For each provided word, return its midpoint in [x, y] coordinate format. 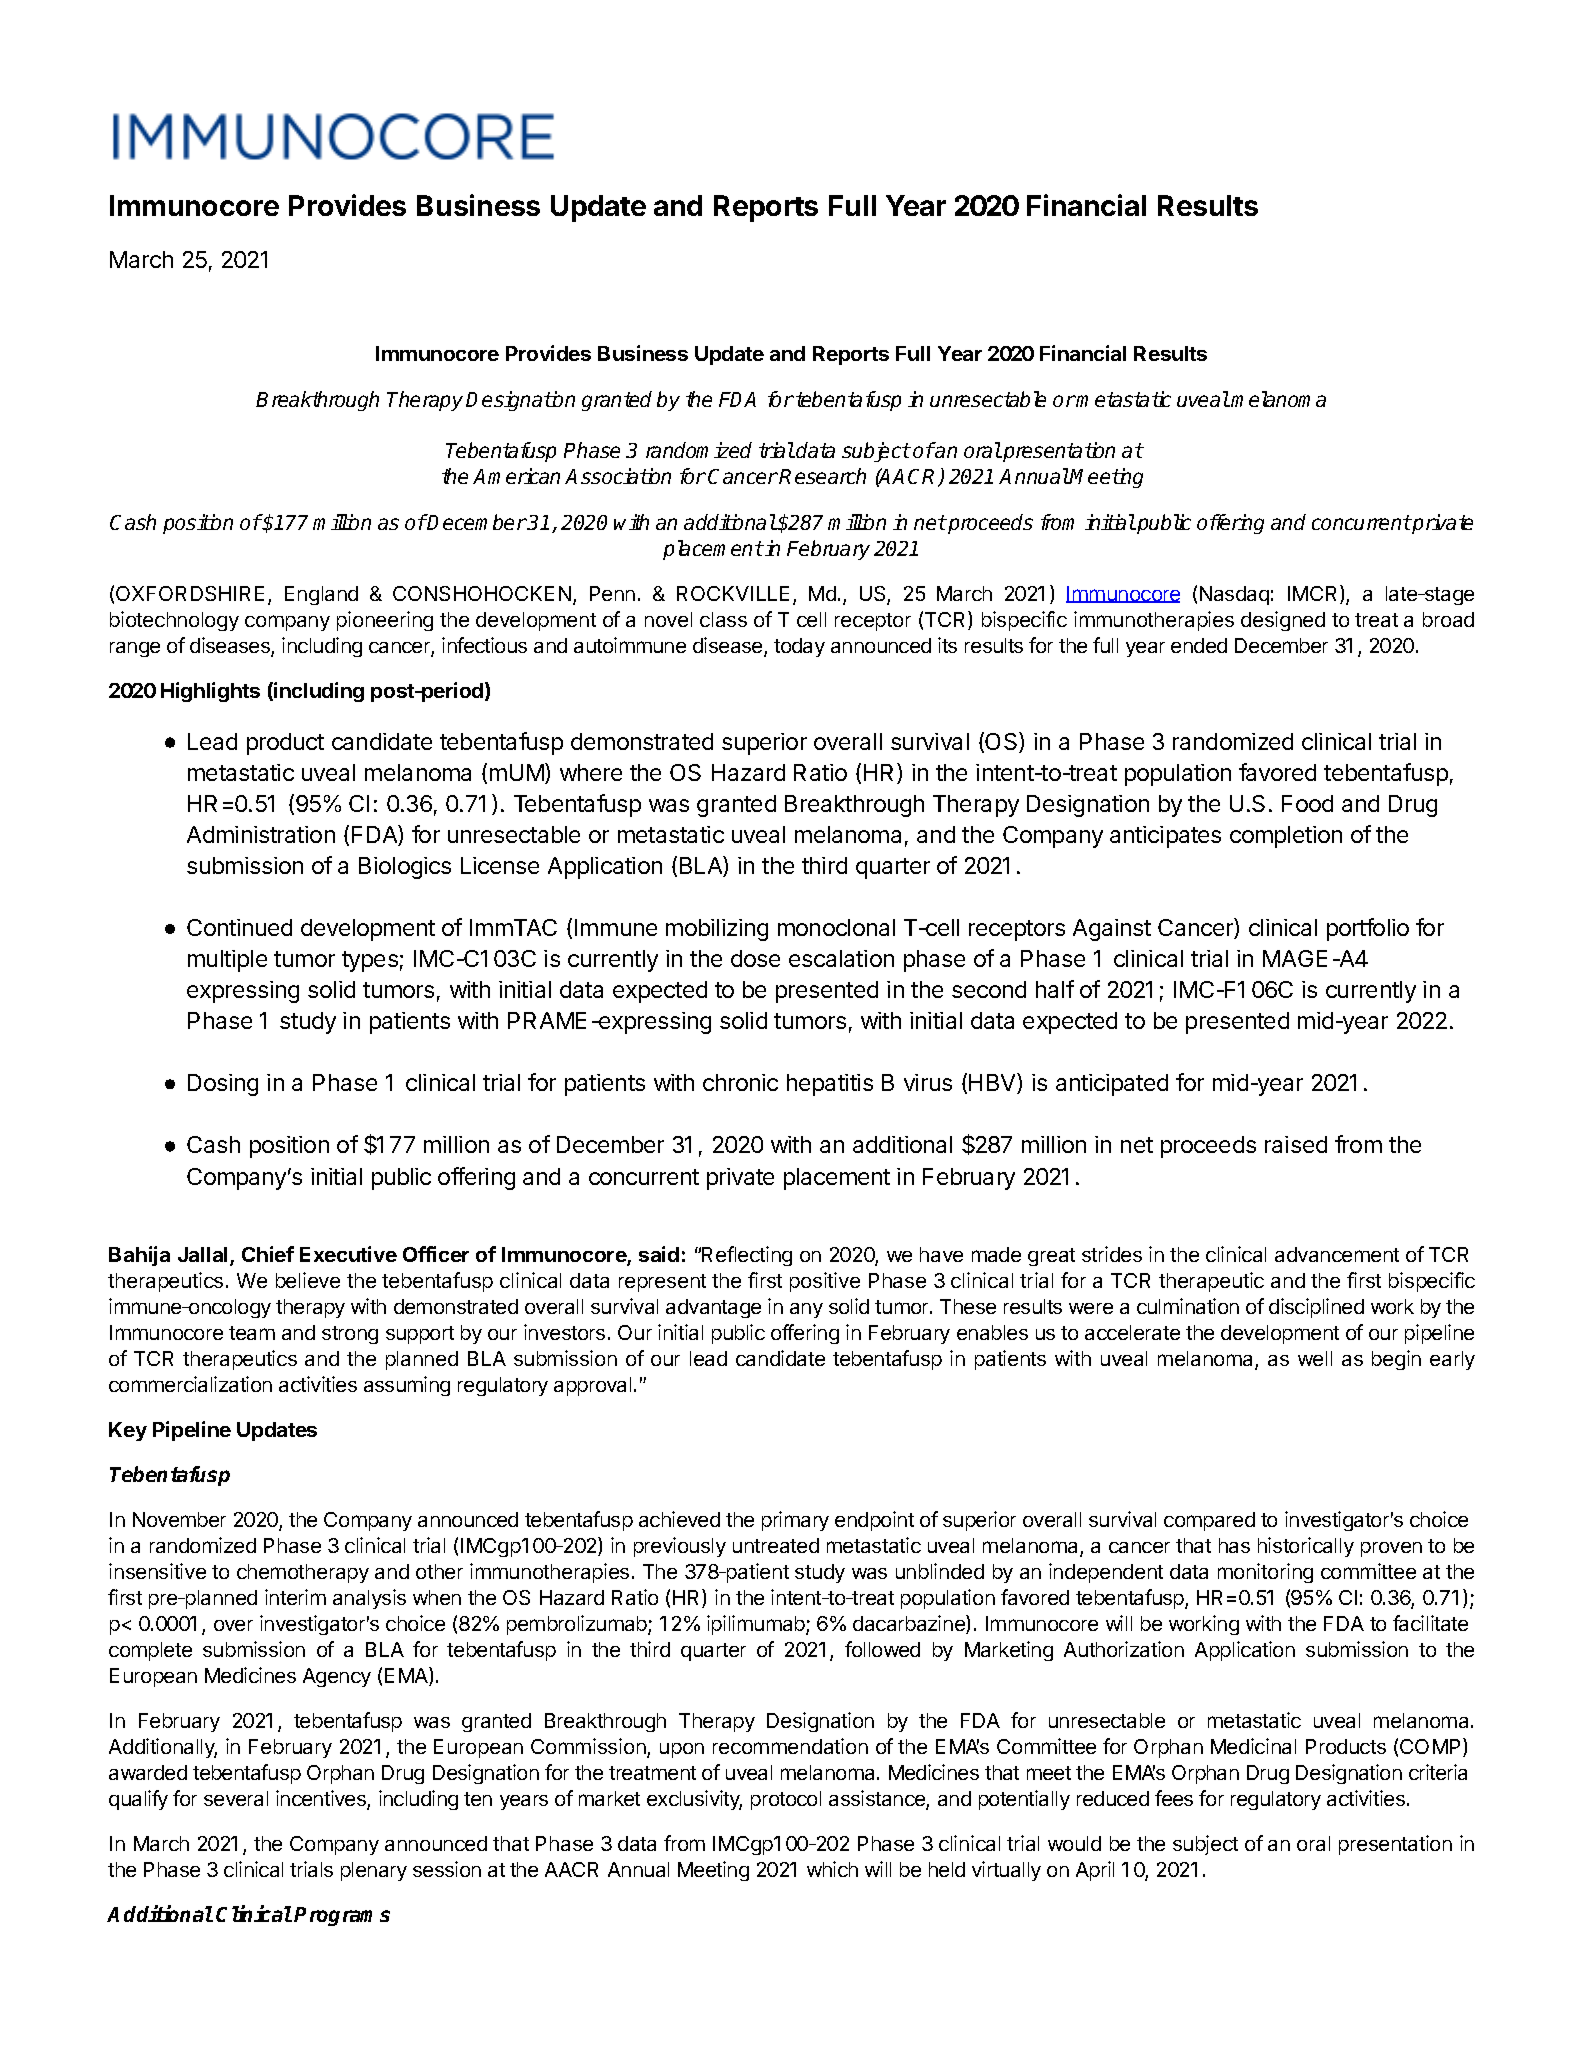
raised [1296, 1144]
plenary [374, 1871]
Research [822, 476]
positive [825, 1282]
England [321, 595]
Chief [268, 1254]
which [832, 1869]
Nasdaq [1234, 595]
